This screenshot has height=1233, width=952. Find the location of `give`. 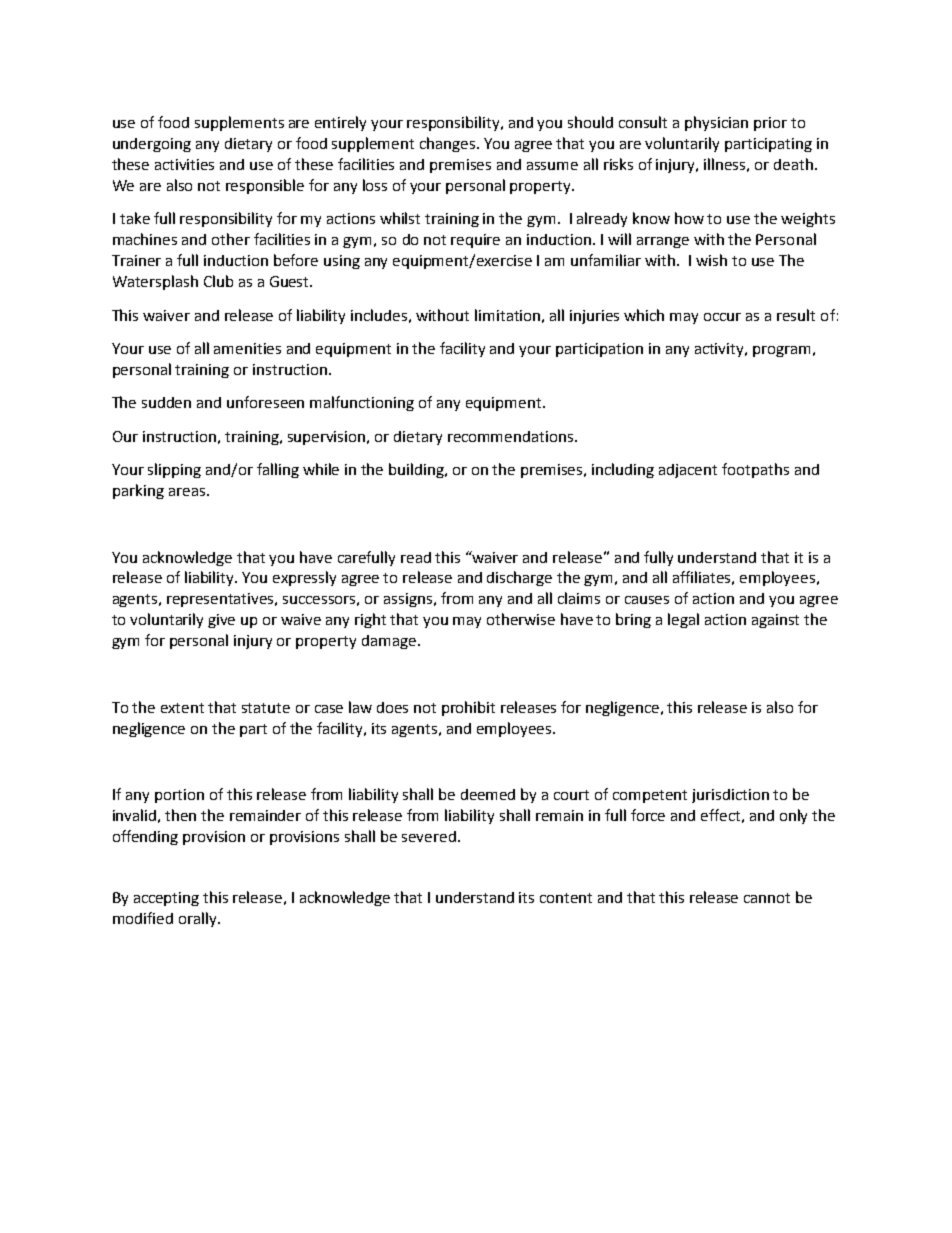

give is located at coordinates (221, 621).
